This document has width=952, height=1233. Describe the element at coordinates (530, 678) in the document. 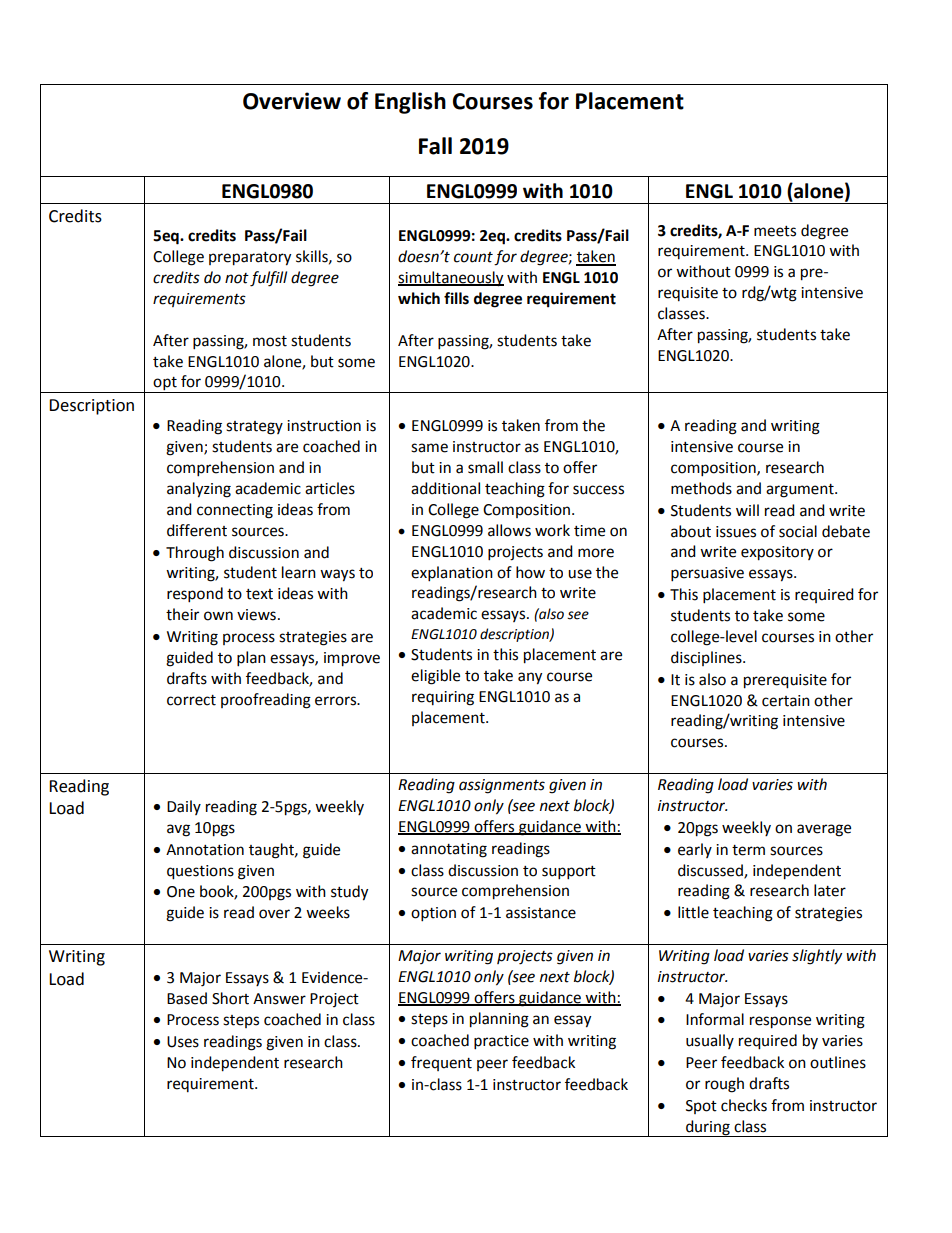

I see `any` at that location.
